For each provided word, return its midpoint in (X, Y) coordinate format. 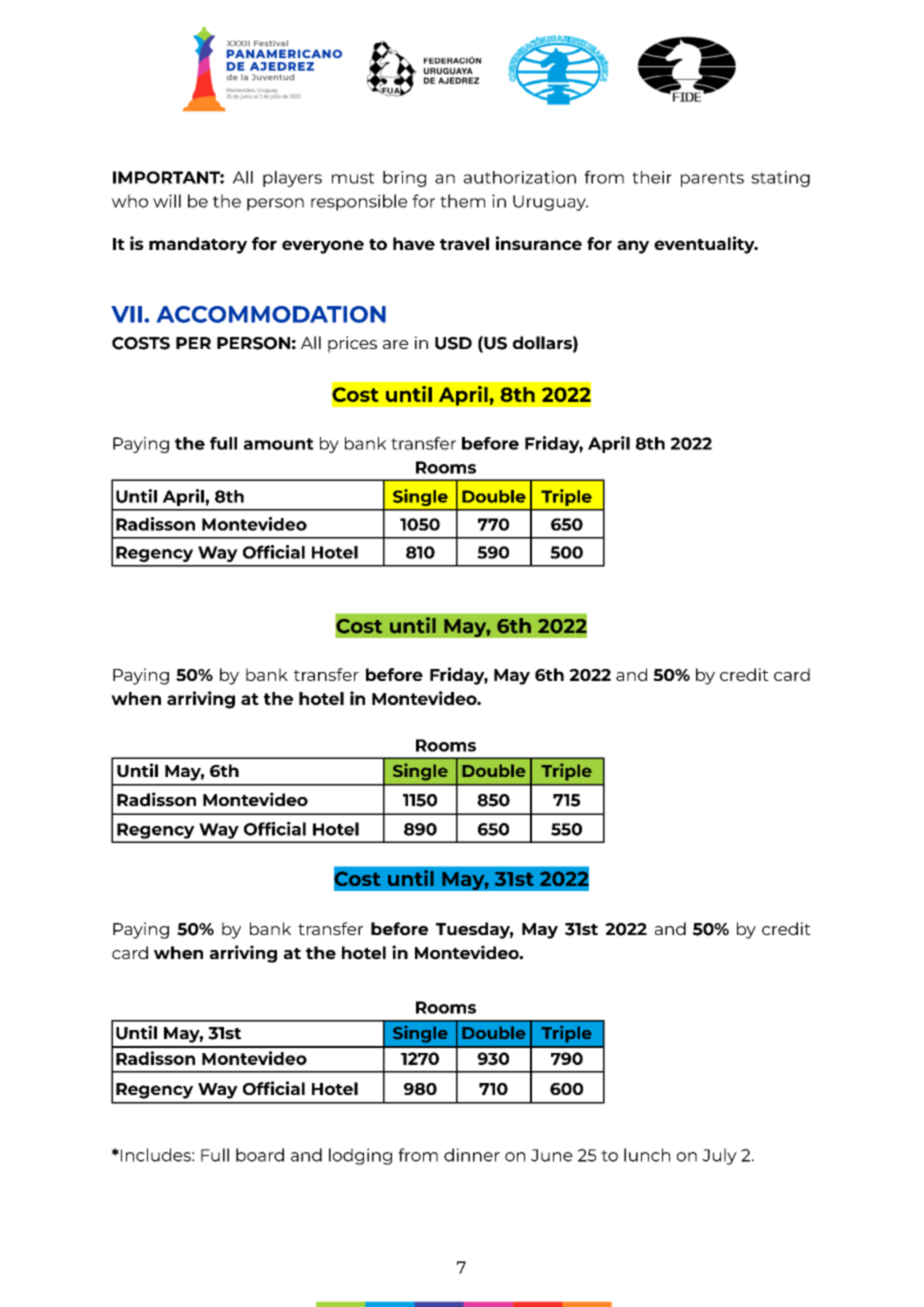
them (462, 201)
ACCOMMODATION (271, 314)
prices (352, 344)
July (719, 1156)
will (167, 201)
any (633, 247)
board (260, 1155)
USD (453, 343)
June (552, 1155)
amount (279, 444)
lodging (360, 1156)
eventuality (705, 245)
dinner (472, 1155)
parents (712, 179)
